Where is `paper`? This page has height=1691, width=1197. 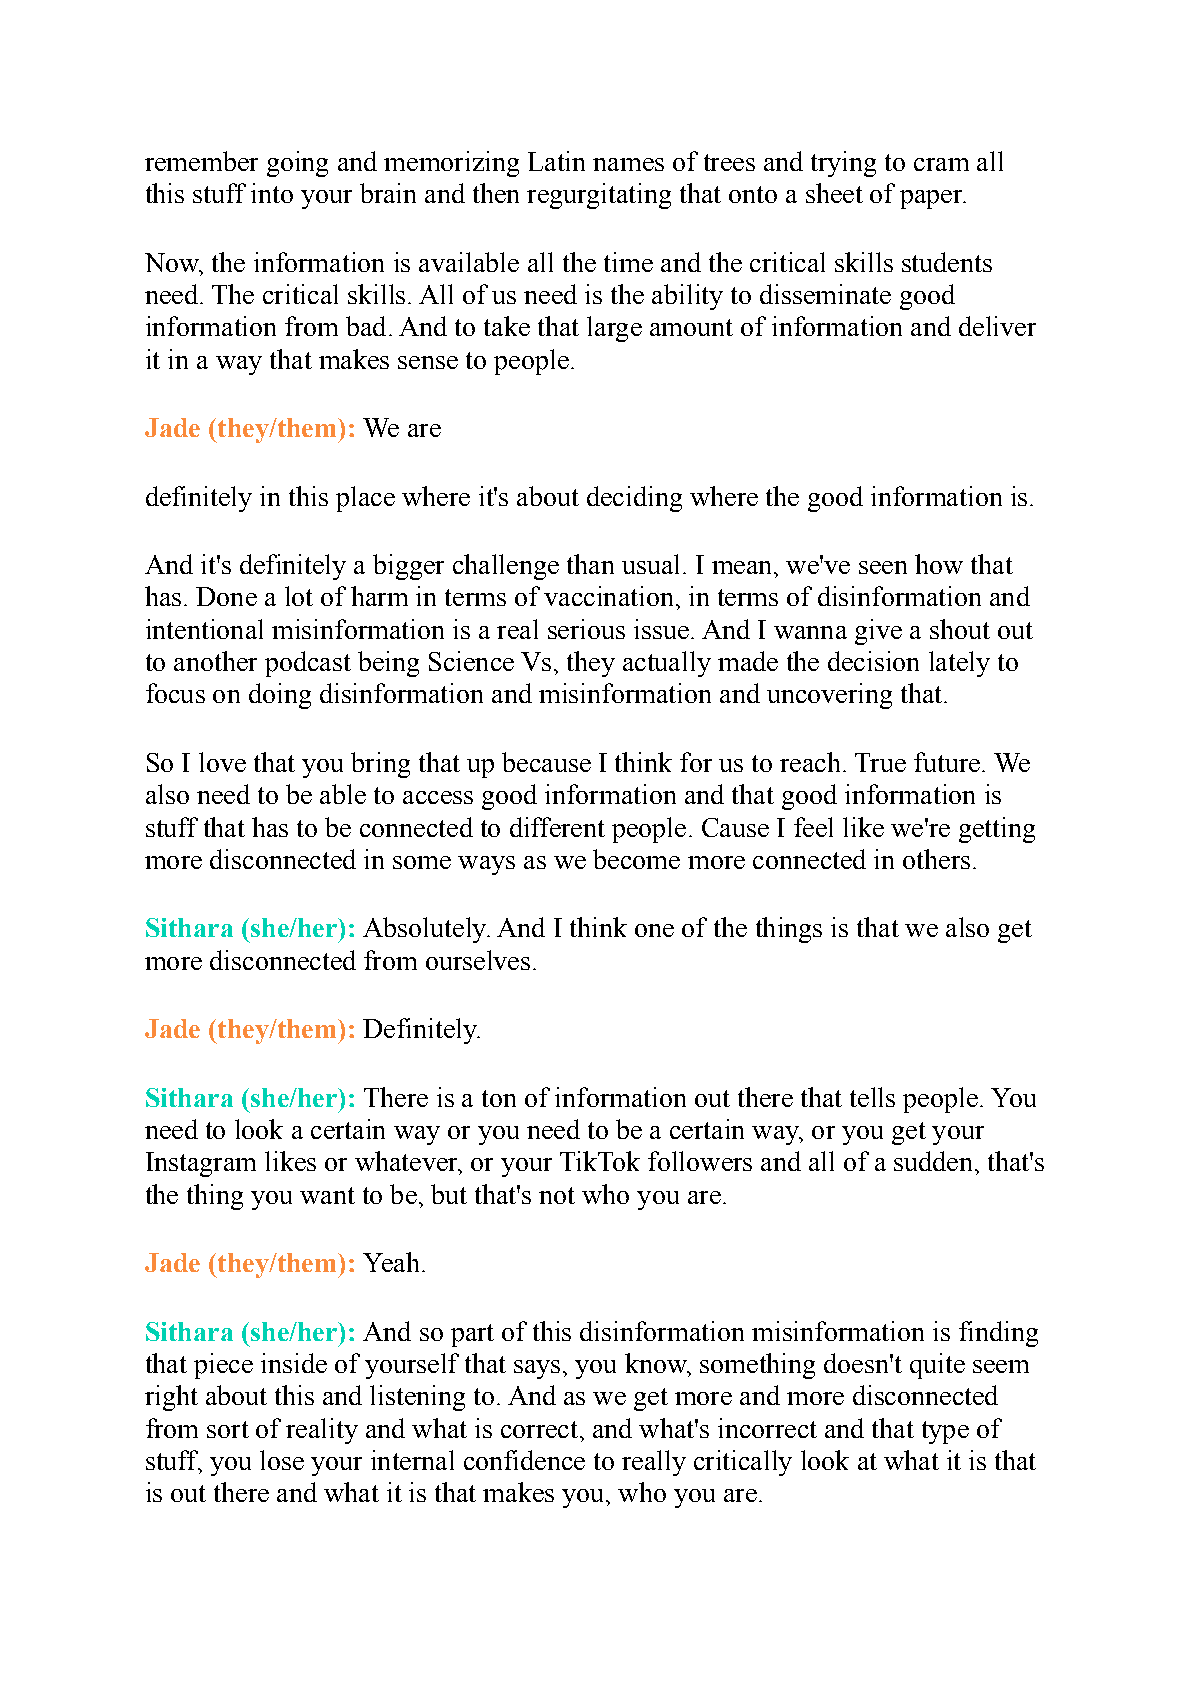 paper is located at coordinates (932, 199).
